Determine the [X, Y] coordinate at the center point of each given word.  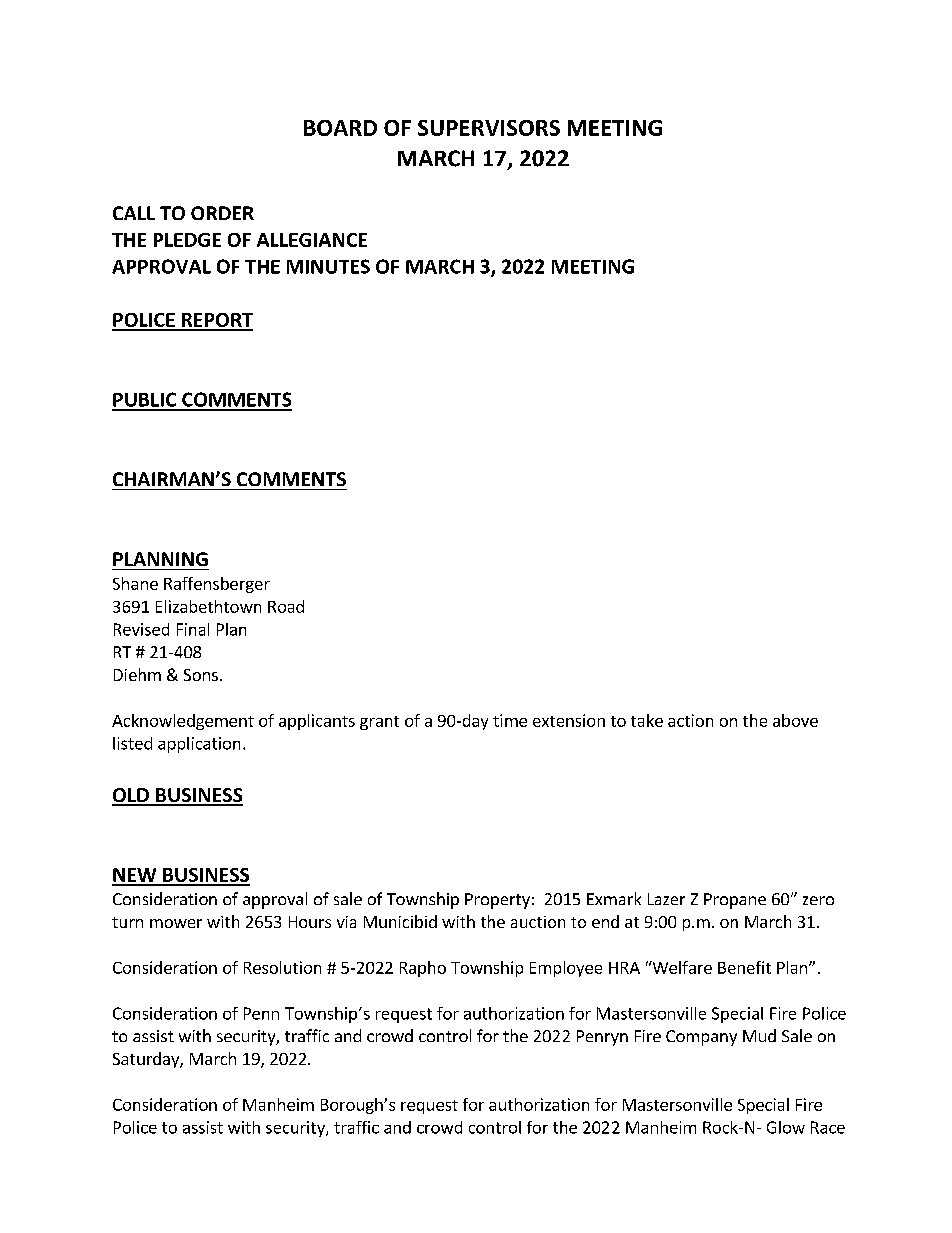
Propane [735, 901]
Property [497, 901]
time [510, 720]
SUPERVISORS [489, 128]
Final [193, 629]
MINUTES [328, 266]
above [795, 720]
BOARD [340, 128]
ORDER [222, 213]
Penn [261, 1013]
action [690, 720]
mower [176, 923]
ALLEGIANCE [312, 240]
